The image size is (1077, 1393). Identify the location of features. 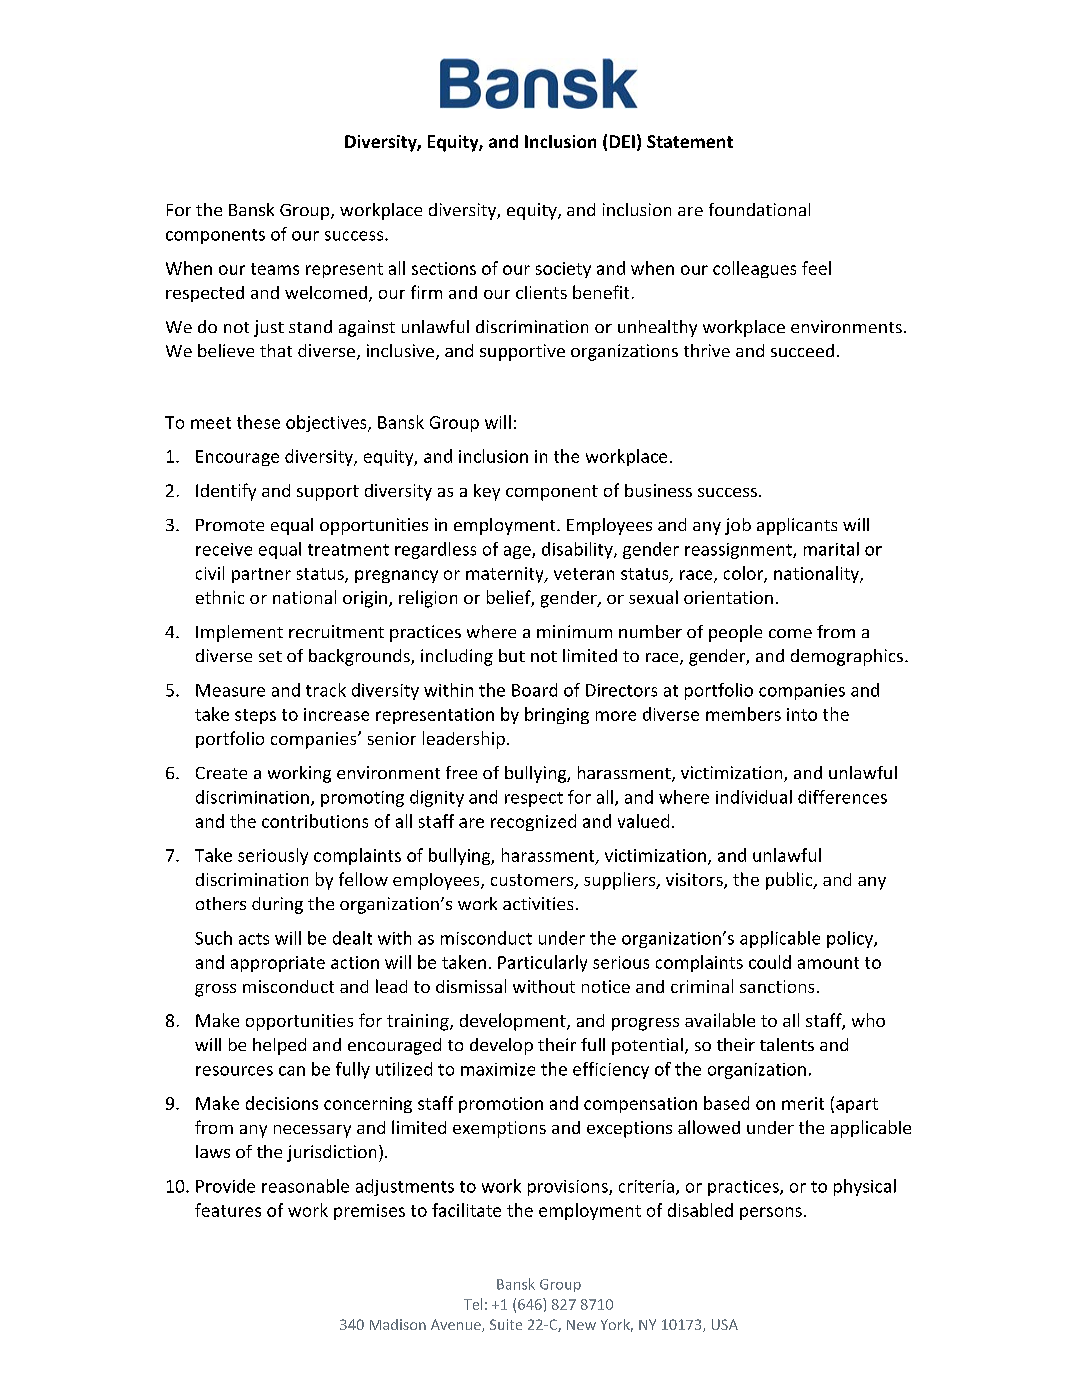
(228, 1210).
